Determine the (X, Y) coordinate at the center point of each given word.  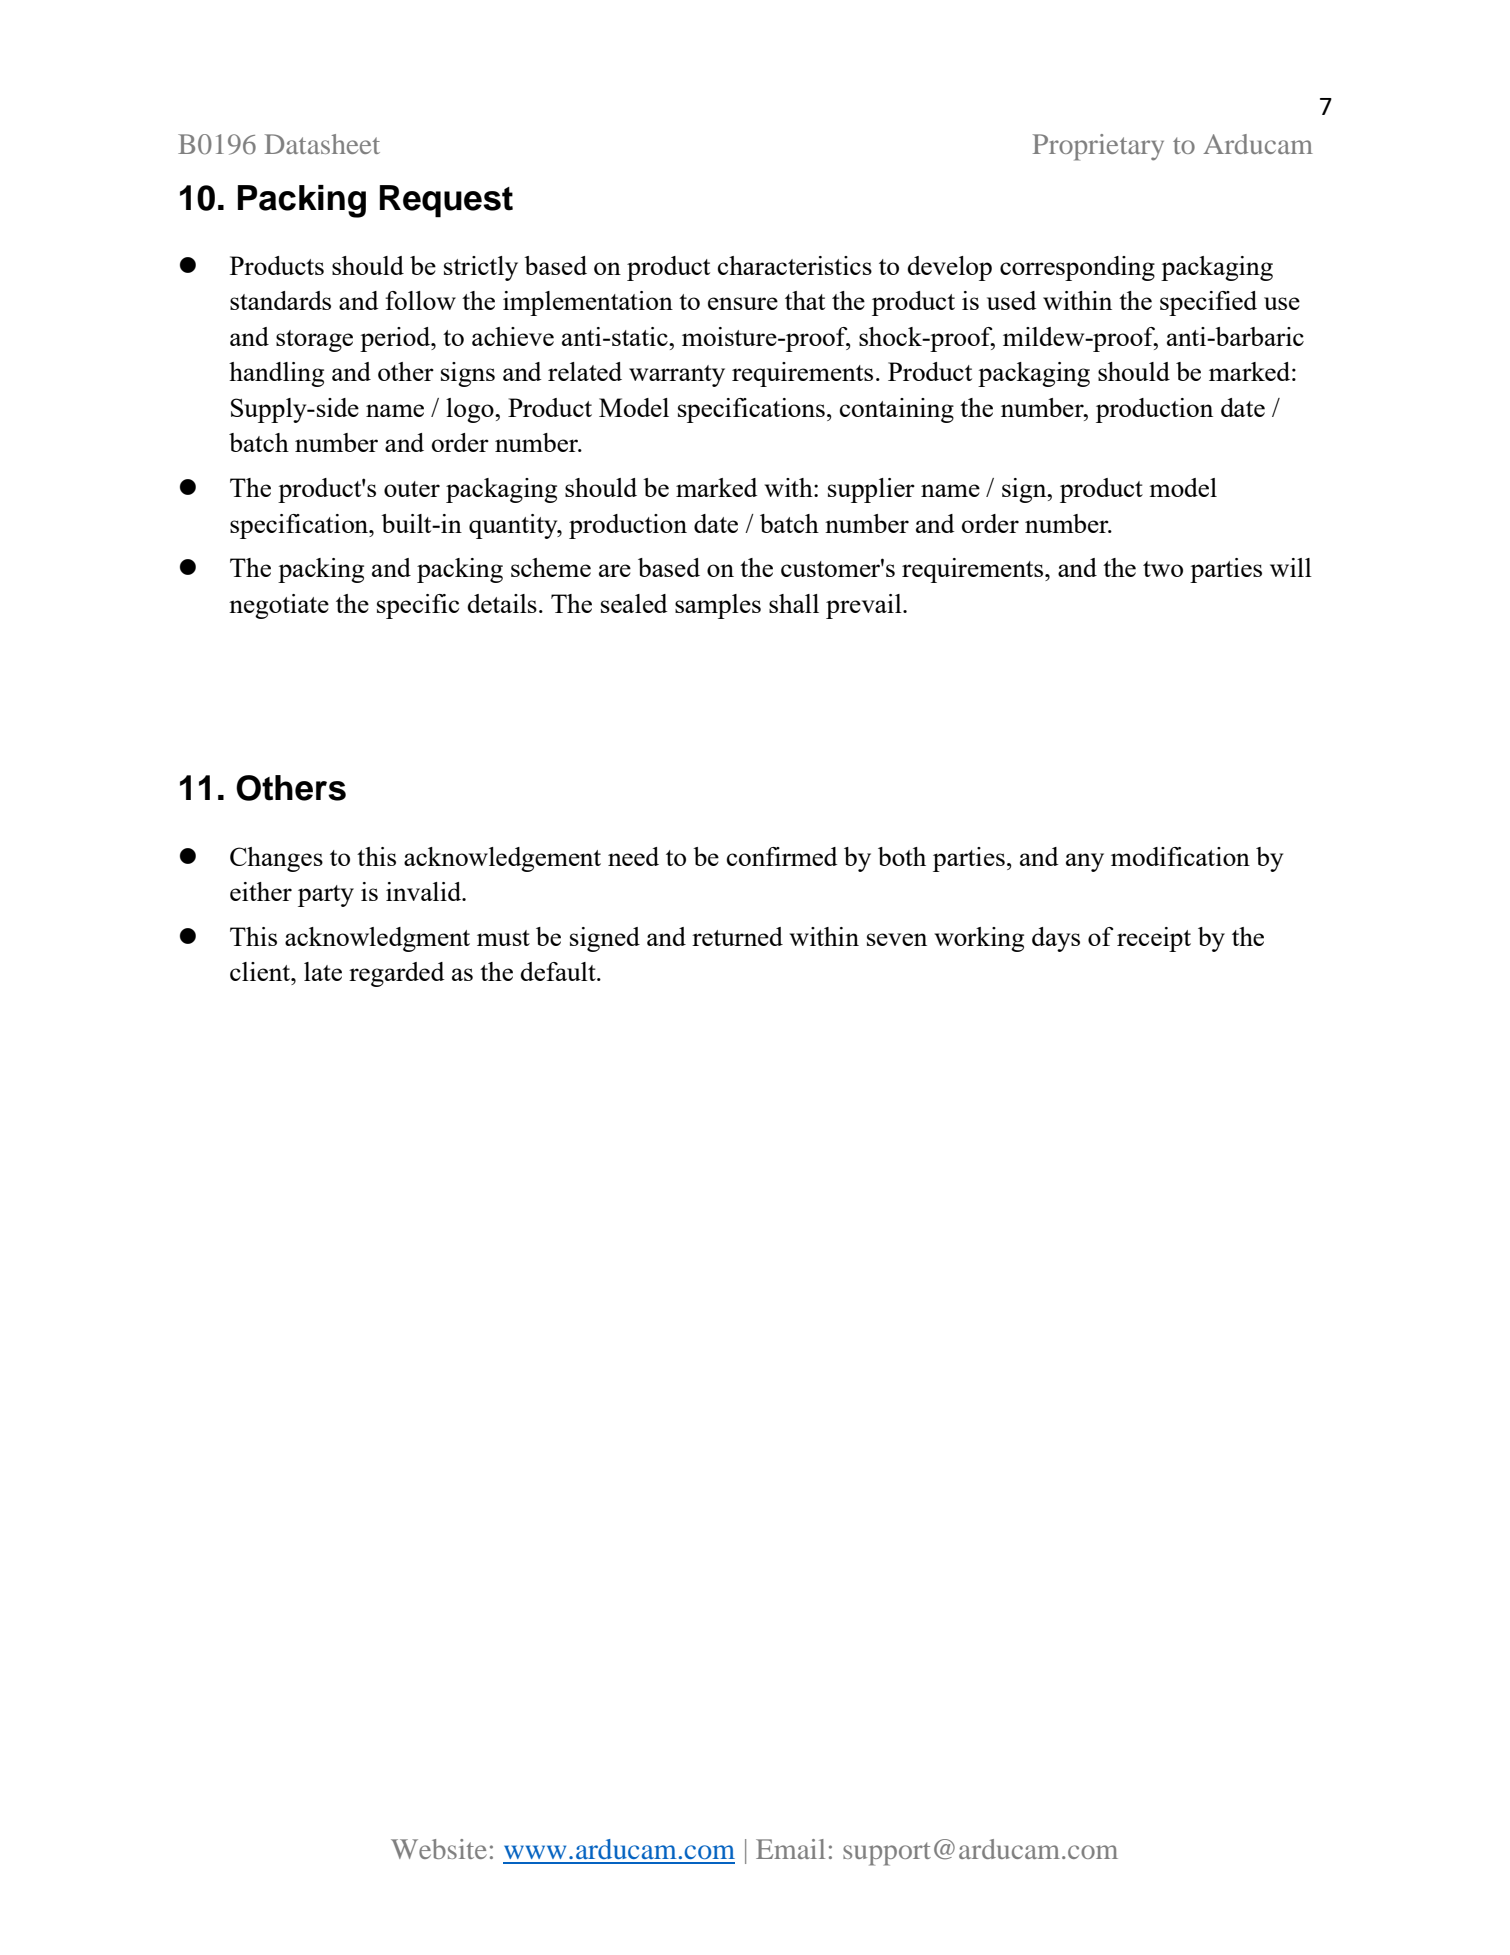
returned (737, 936)
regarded (397, 974)
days (1056, 939)
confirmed (782, 856)
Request (446, 201)
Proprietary (1098, 147)
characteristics (795, 265)
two (1163, 569)
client (261, 971)
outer (412, 489)
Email (790, 1849)
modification (1180, 856)
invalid (425, 891)
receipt (1154, 939)
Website (439, 1849)
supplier (871, 490)
